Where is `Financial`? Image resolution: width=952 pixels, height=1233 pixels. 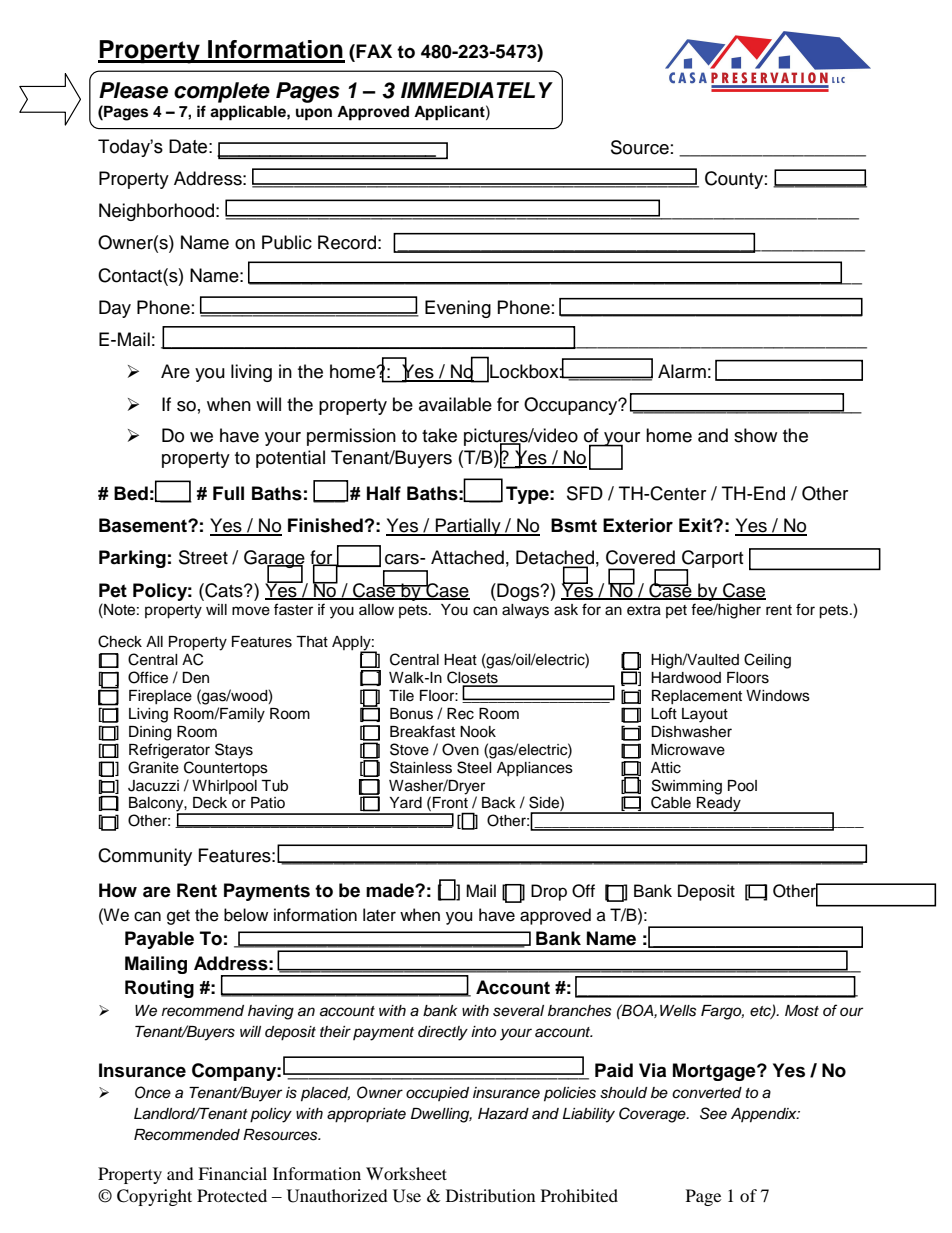
Financial is located at coordinates (232, 1173).
